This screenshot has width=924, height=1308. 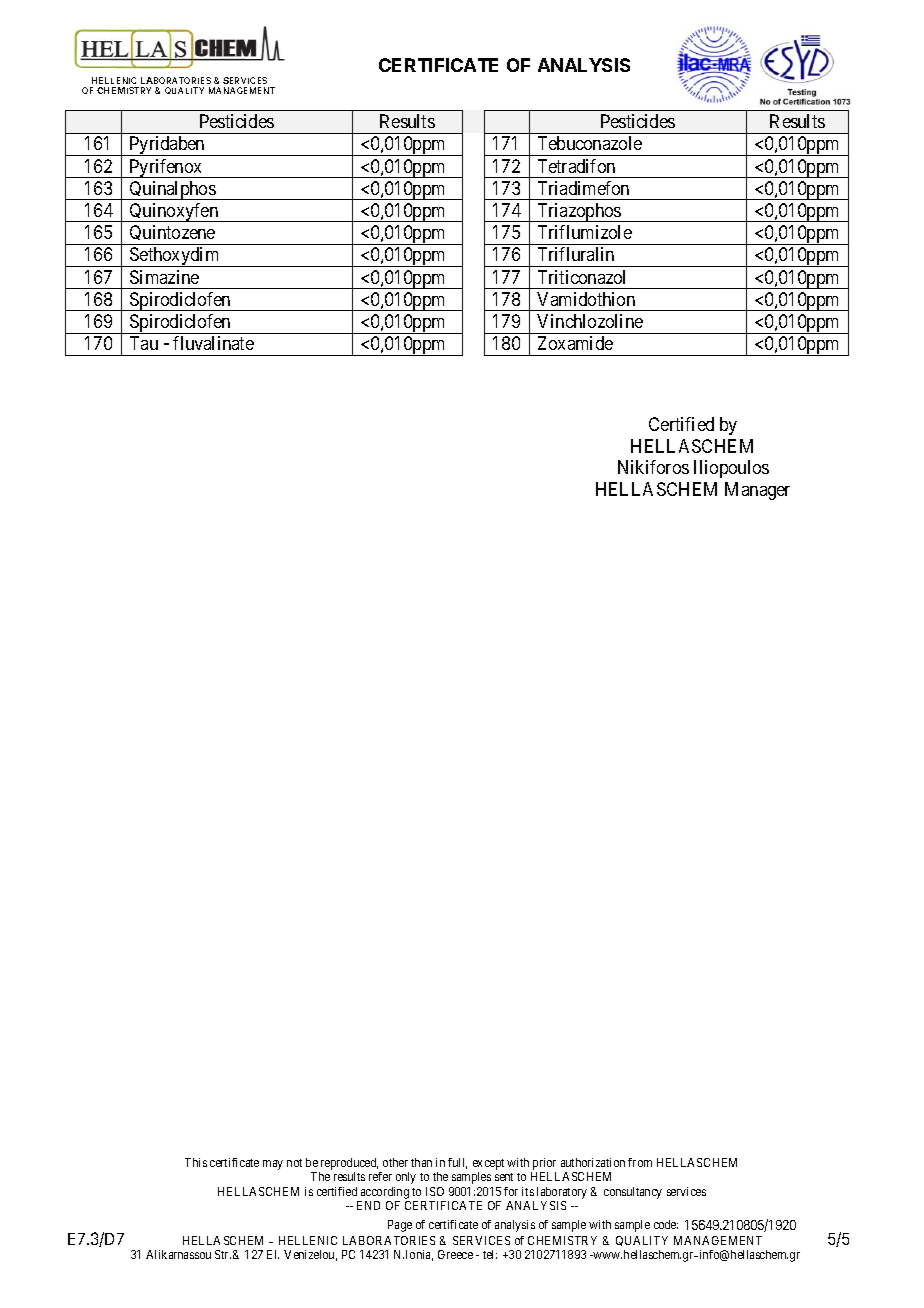 I want to click on Tau, so click(x=144, y=343).
